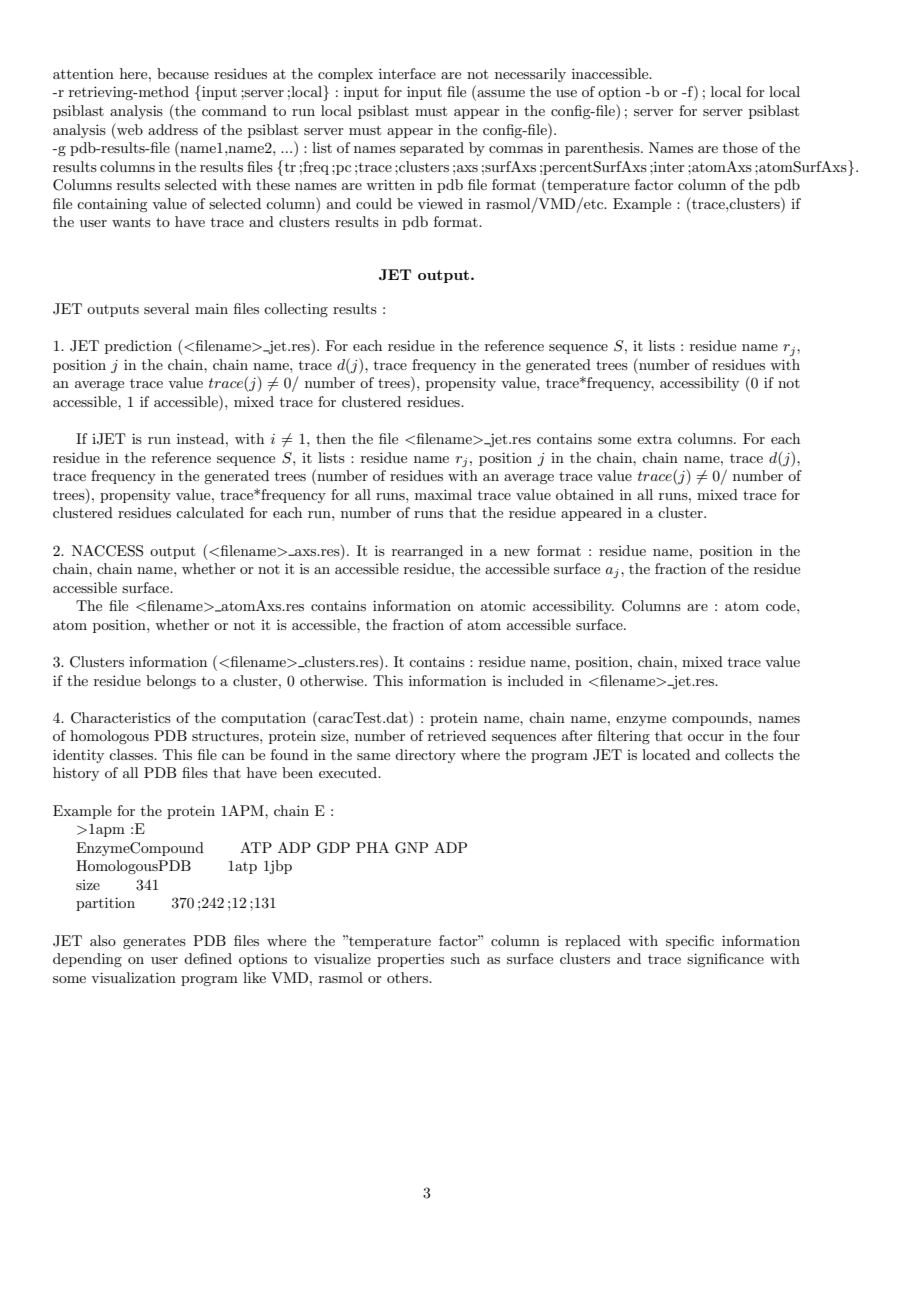 Image resolution: width=924 pixels, height=1308 pixels. I want to click on assume, so click(500, 95).
